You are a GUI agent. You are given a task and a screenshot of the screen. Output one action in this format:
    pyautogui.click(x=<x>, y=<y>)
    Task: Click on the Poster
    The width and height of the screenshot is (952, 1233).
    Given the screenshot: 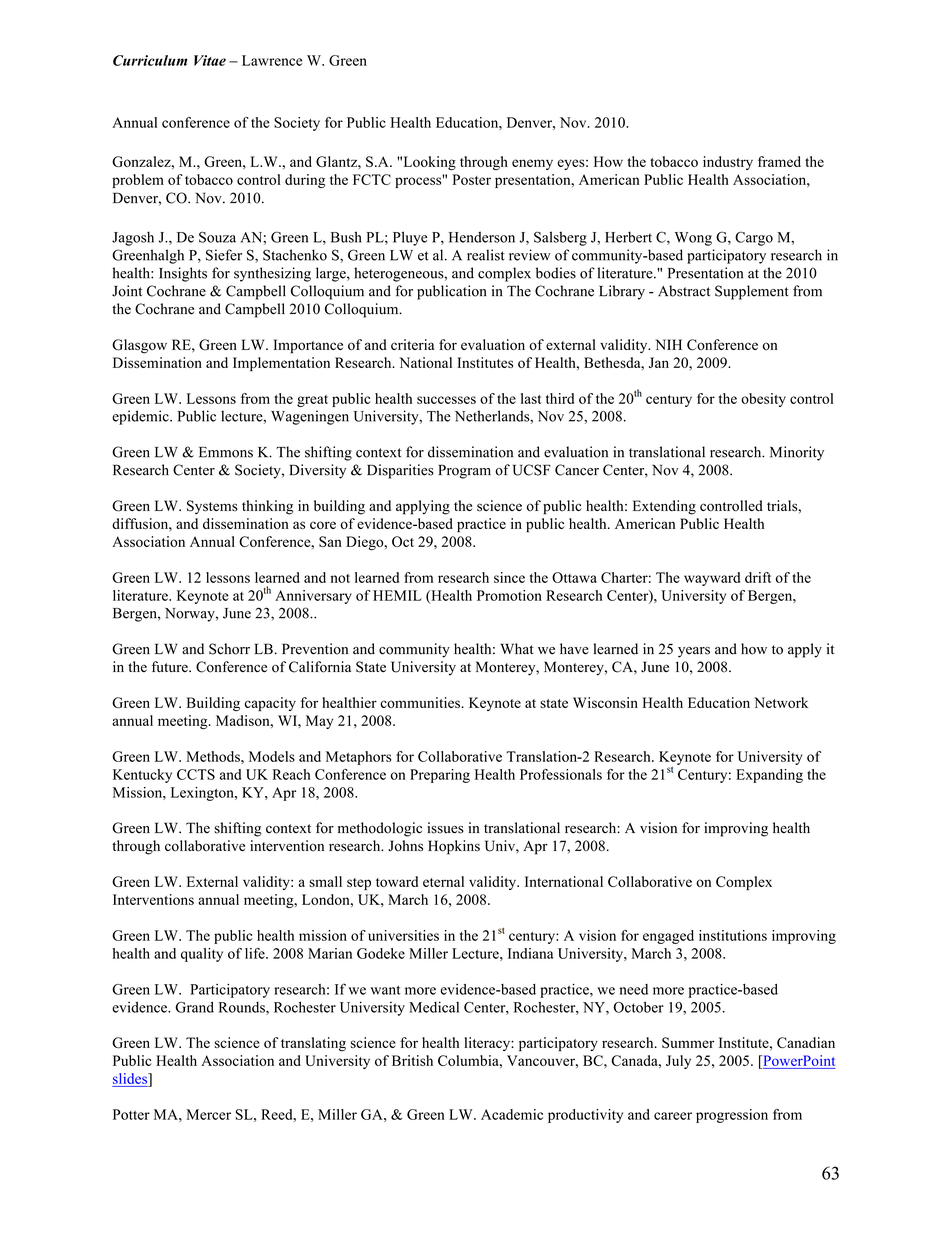 What is the action you would take?
    pyautogui.click(x=471, y=179)
